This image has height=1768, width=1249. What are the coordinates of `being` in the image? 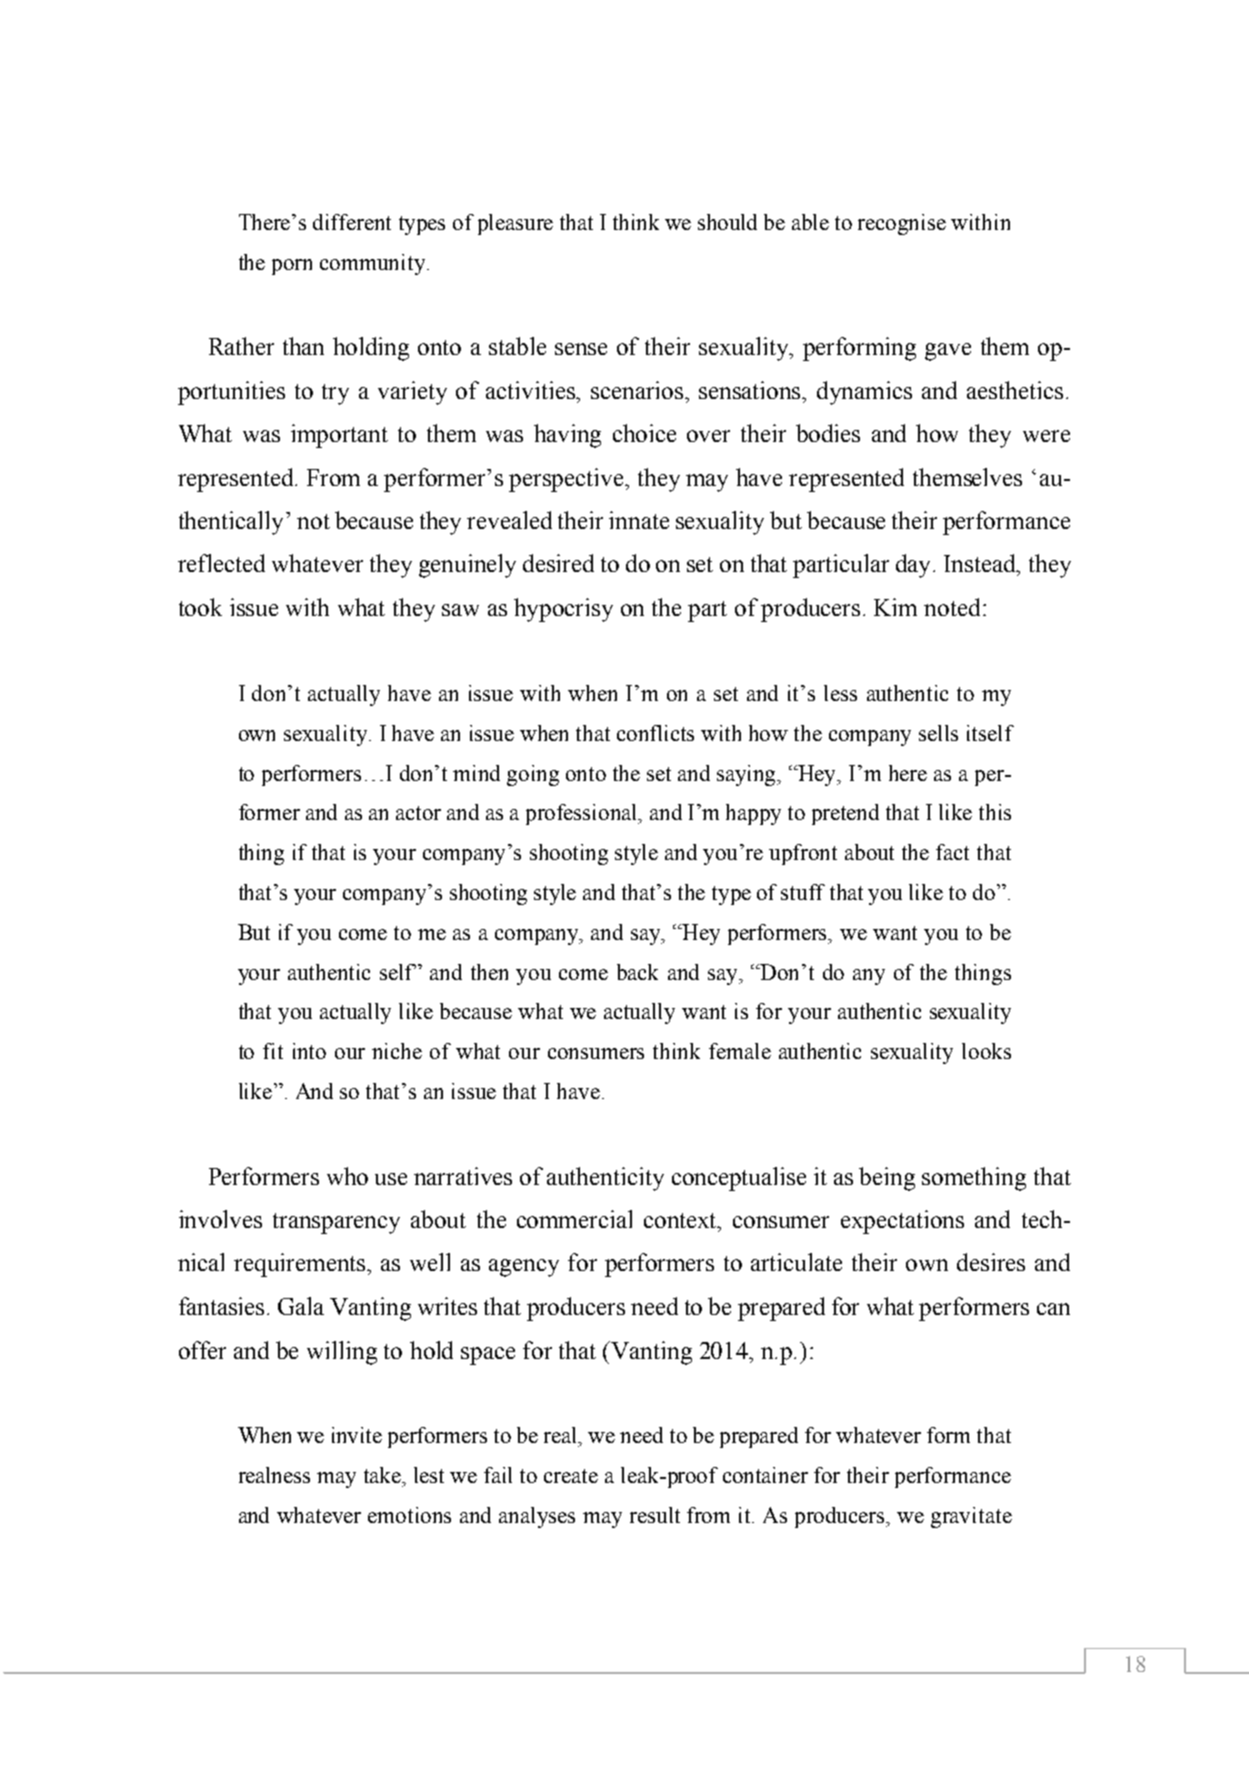 It's located at (887, 1179).
